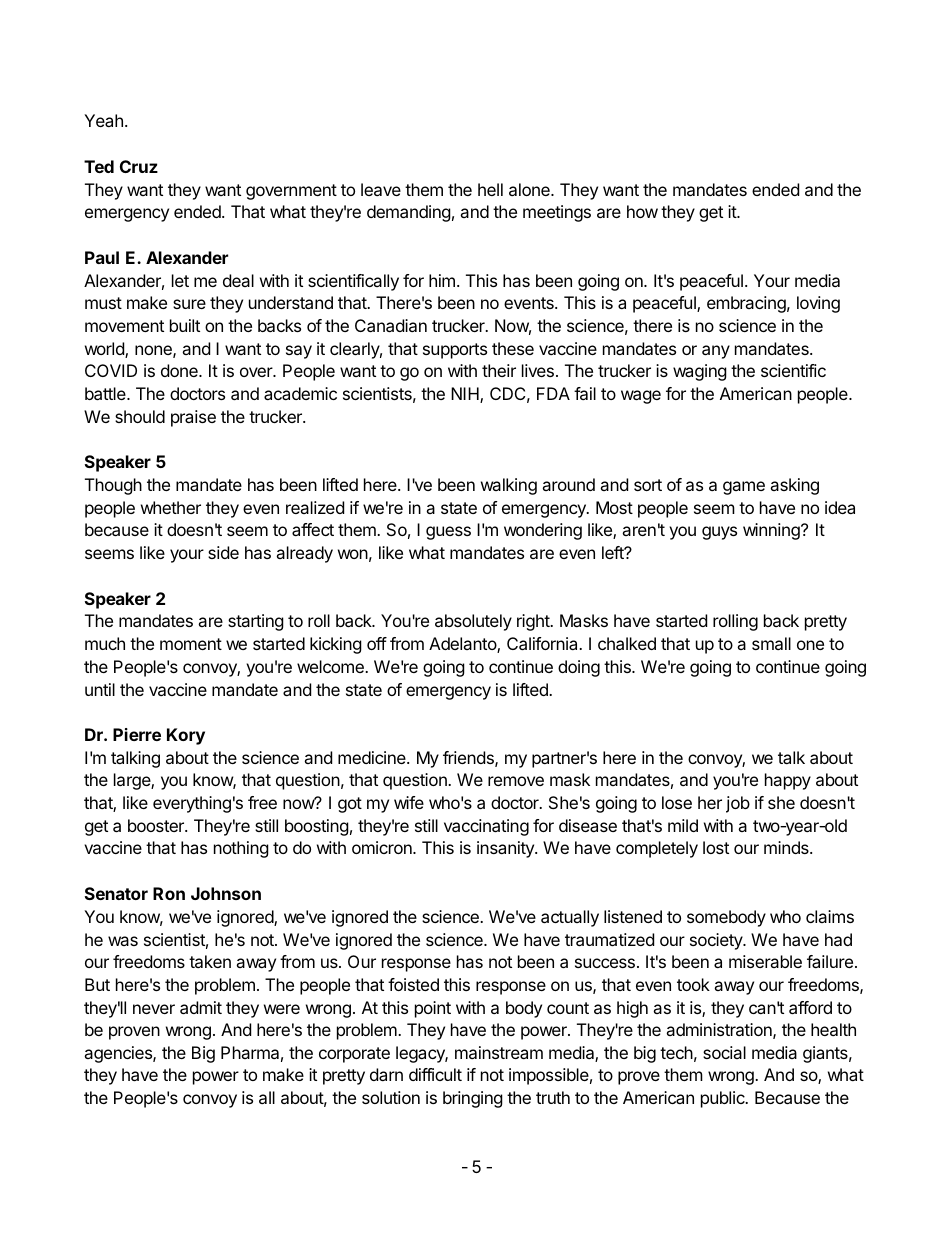 The width and height of the image is (952, 1233). Describe the element at coordinates (490, 189) in the image. I see `hell` at that location.
